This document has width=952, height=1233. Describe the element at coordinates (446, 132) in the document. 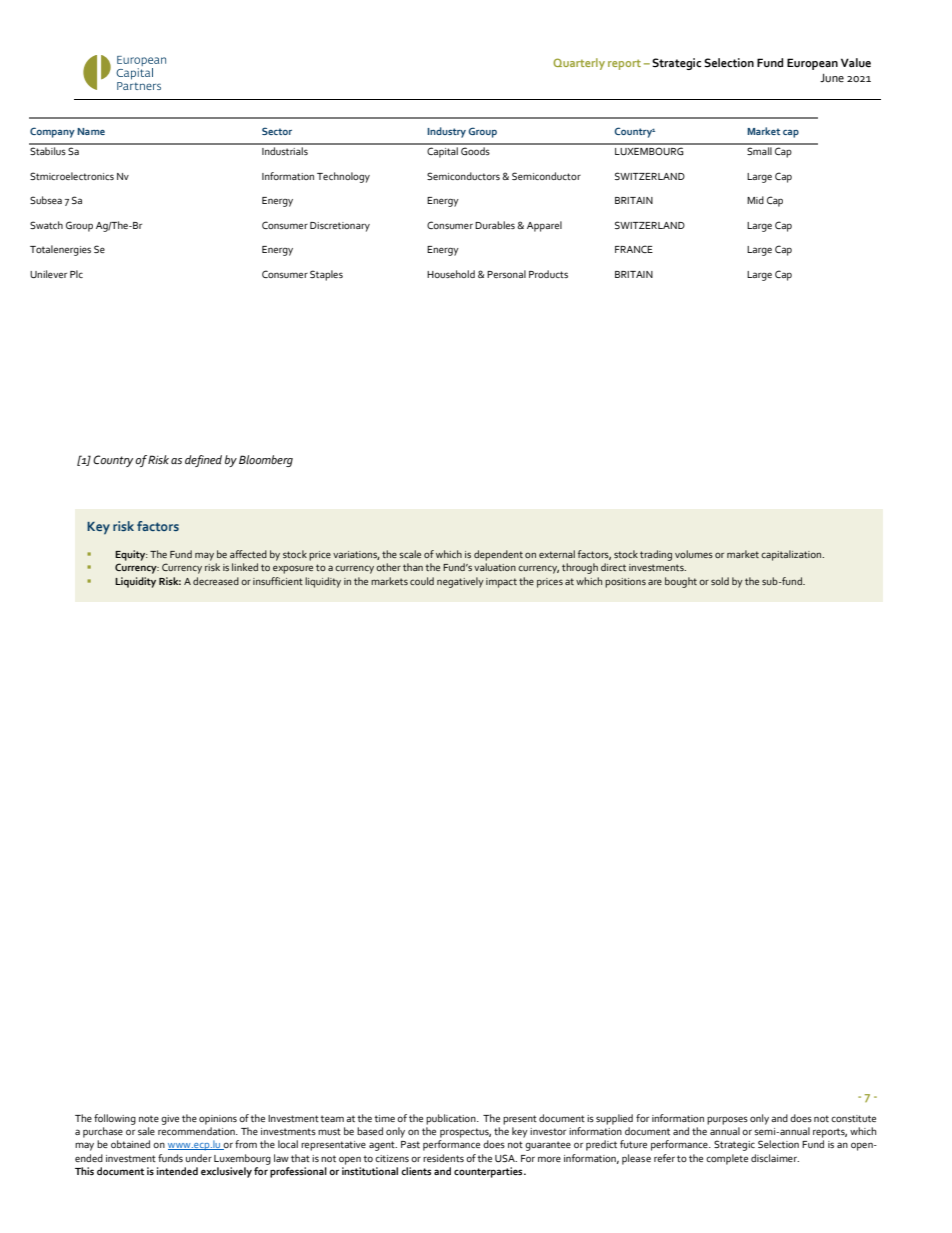

I see `Industry` at that location.
